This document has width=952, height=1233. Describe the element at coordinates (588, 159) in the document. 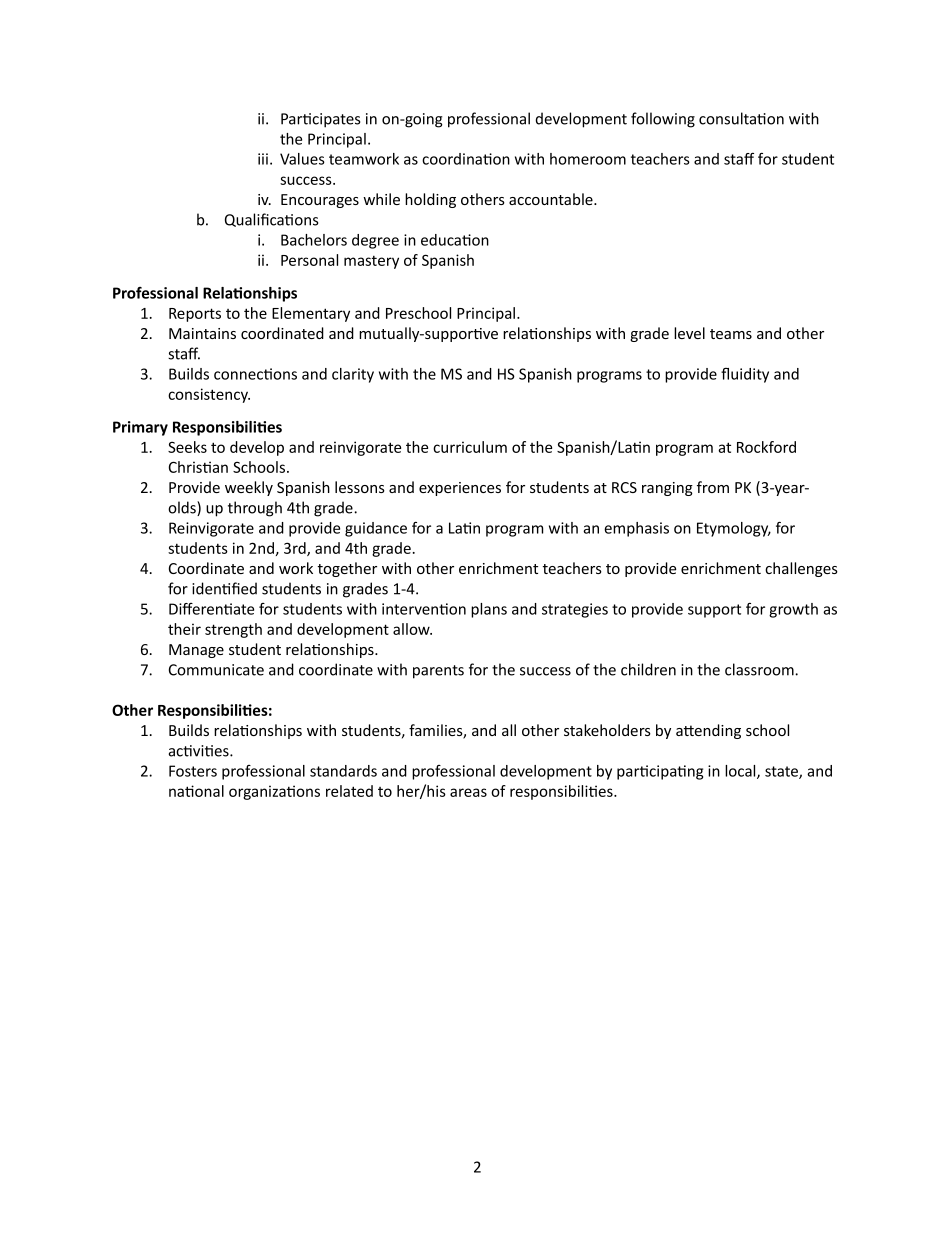

I see `homeroom` at that location.
